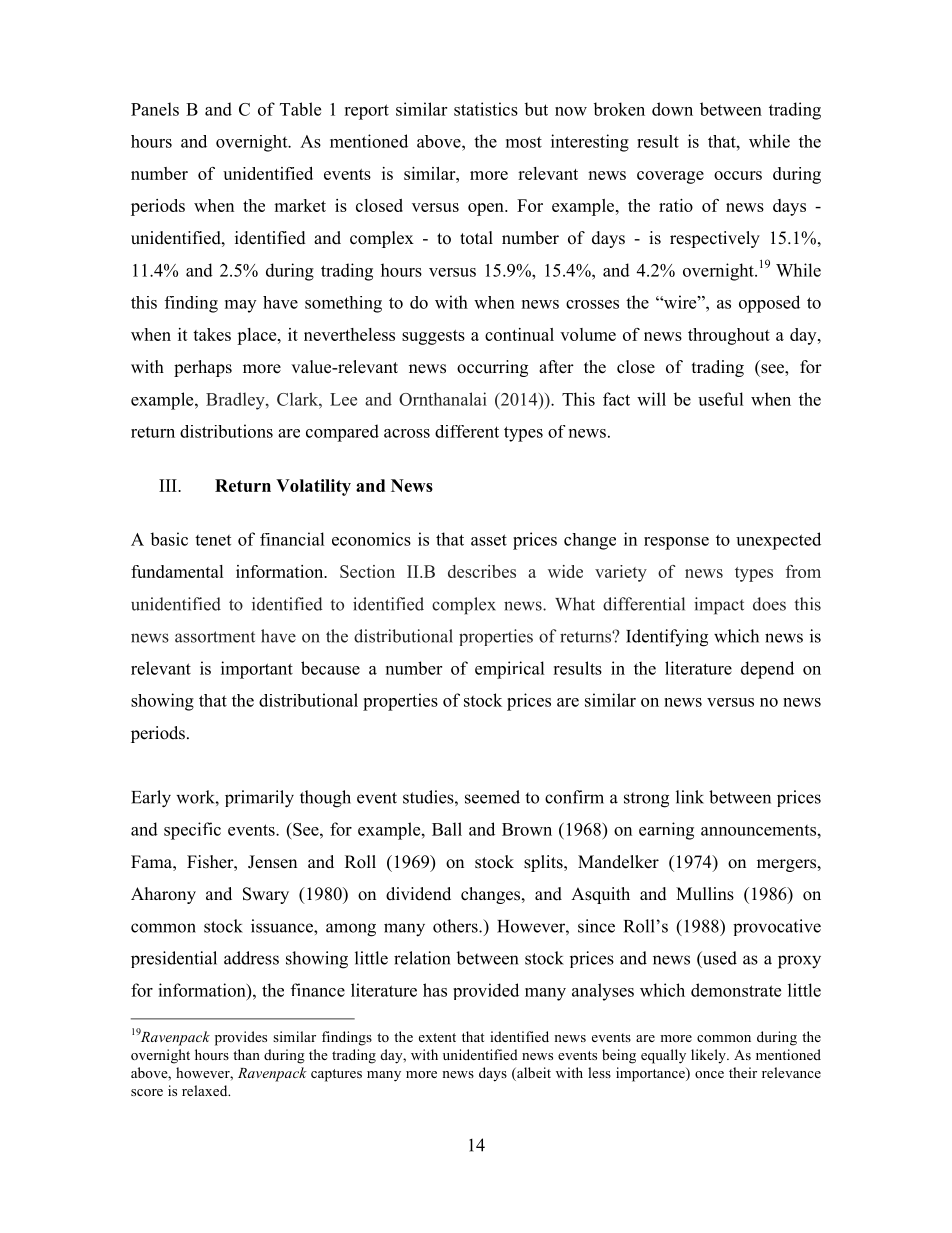 This screenshot has height=1233, width=952. Describe the element at coordinates (482, 571) in the screenshot. I see `describes` at that location.
